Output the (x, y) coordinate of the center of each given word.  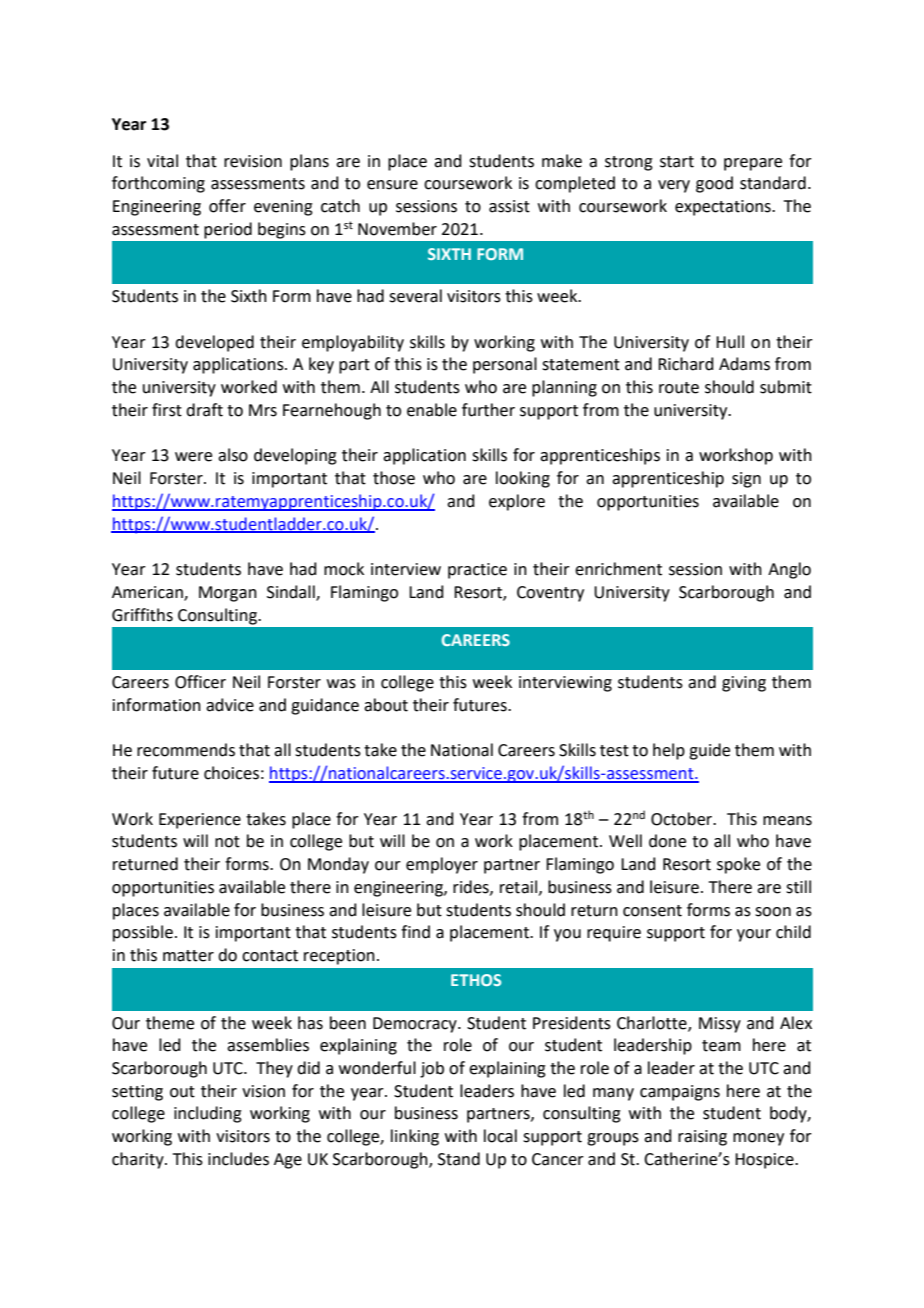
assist (509, 206)
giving (744, 684)
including (208, 1114)
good (714, 184)
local (500, 1136)
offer (227, 206)
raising (702, 1138)
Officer (200, 682)
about (386, 705)
